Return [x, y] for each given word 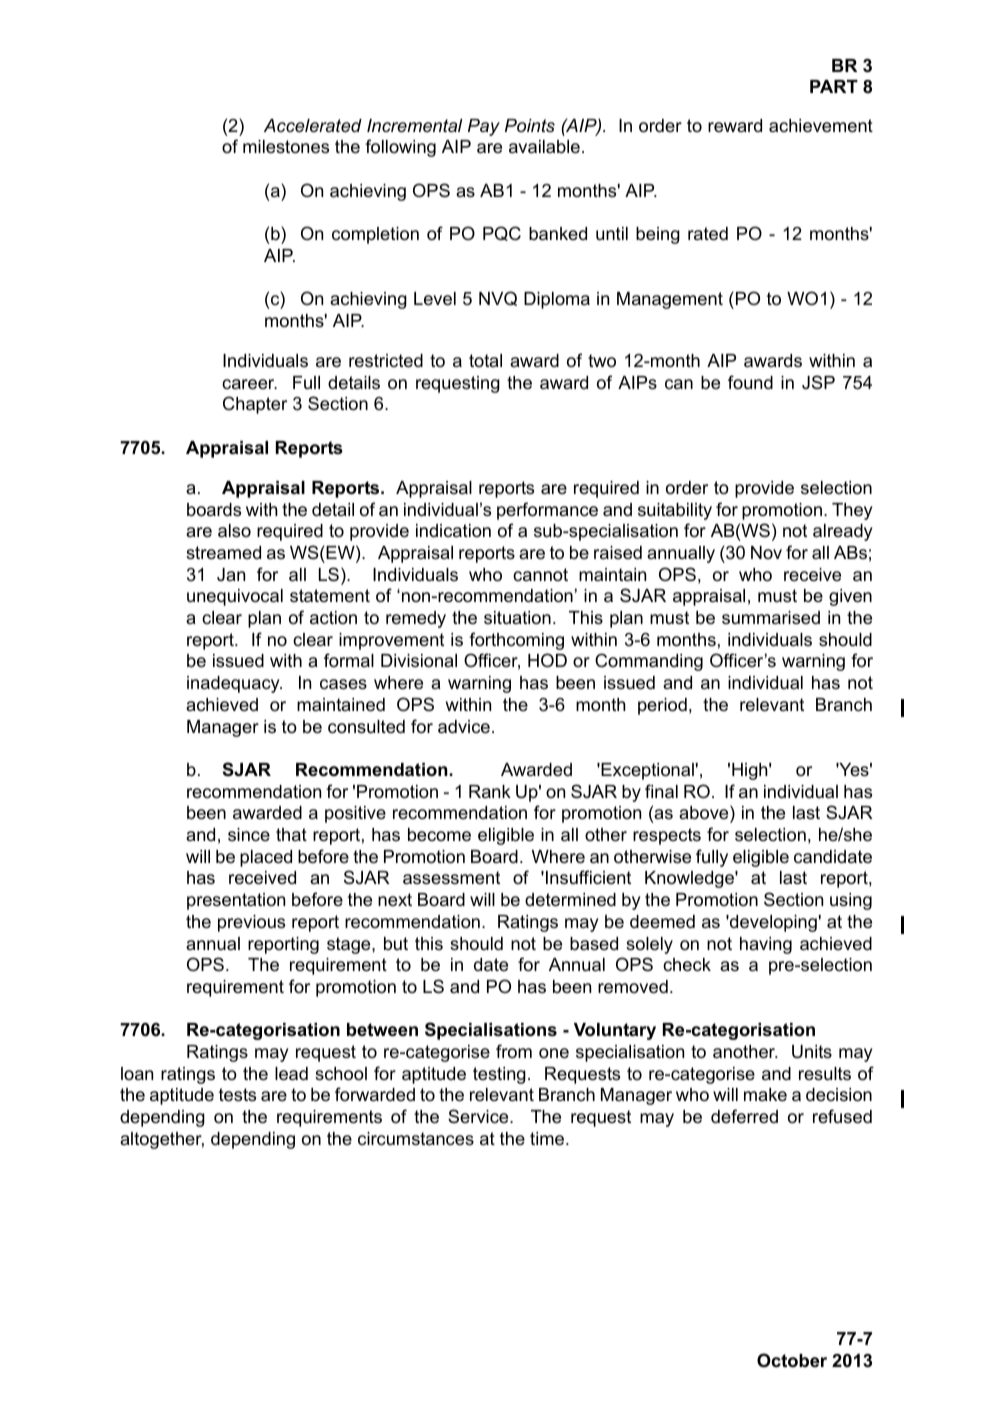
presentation [236, 901]
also [234, 531]
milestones [286, 147]
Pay [484, 127]
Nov [766, 552]
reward [735, 125]
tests [237, 1095]
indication [453, 530]
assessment [451, 878]
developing [772, 923]
